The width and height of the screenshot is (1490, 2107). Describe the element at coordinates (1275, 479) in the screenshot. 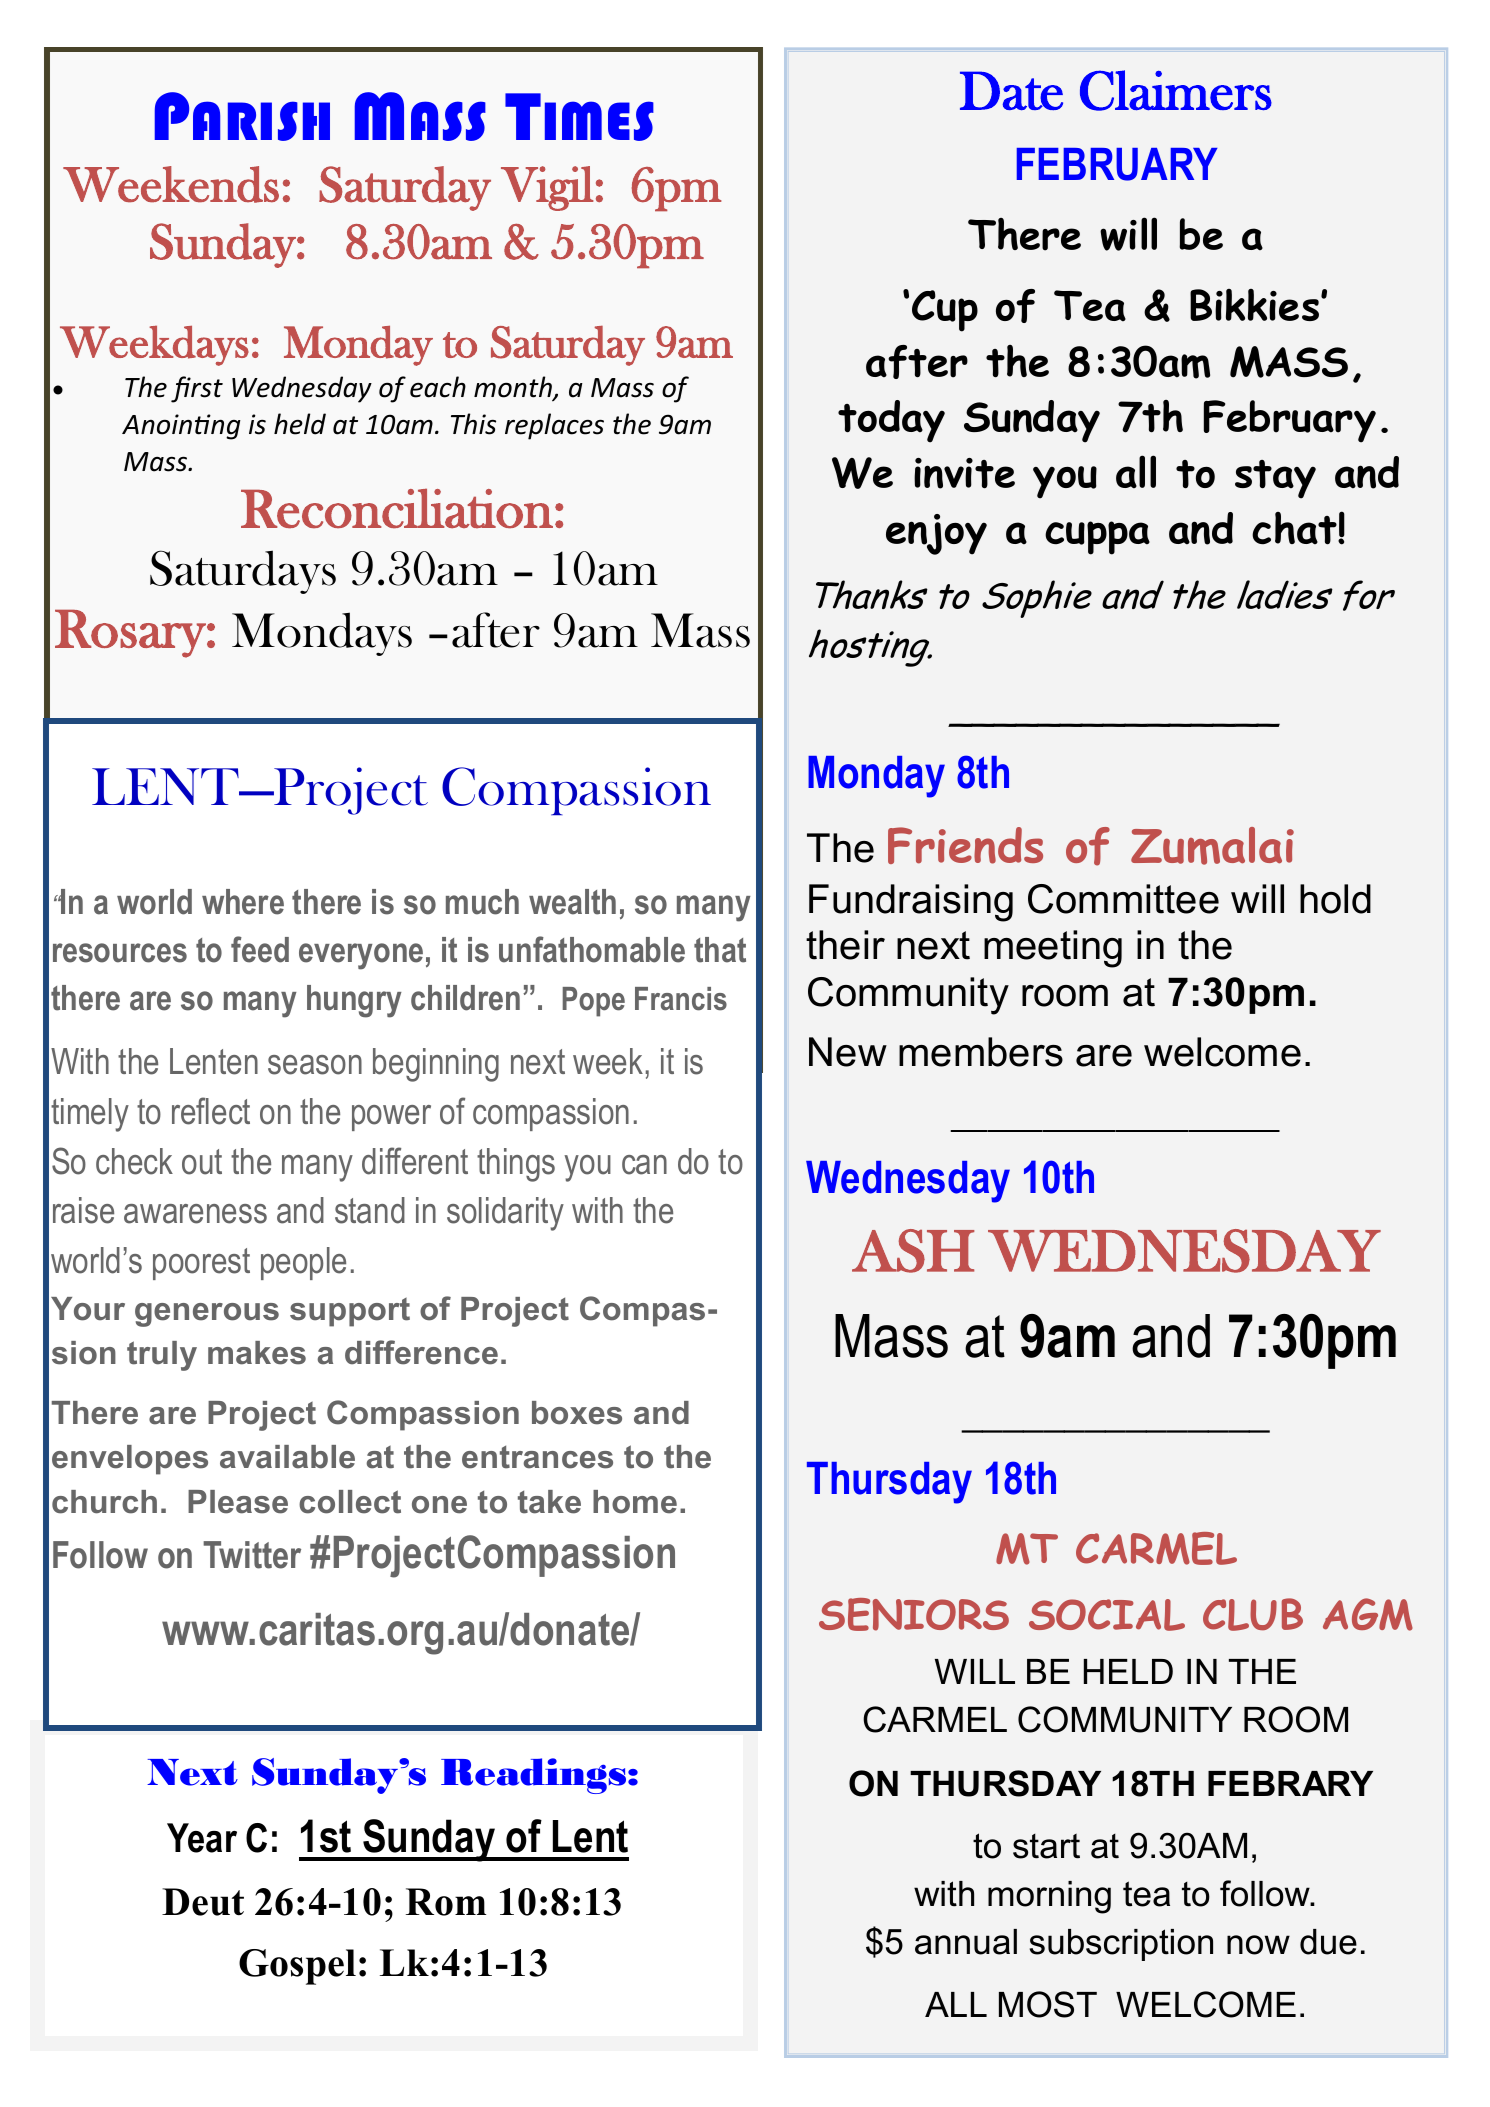

I see `stay` at that location.
